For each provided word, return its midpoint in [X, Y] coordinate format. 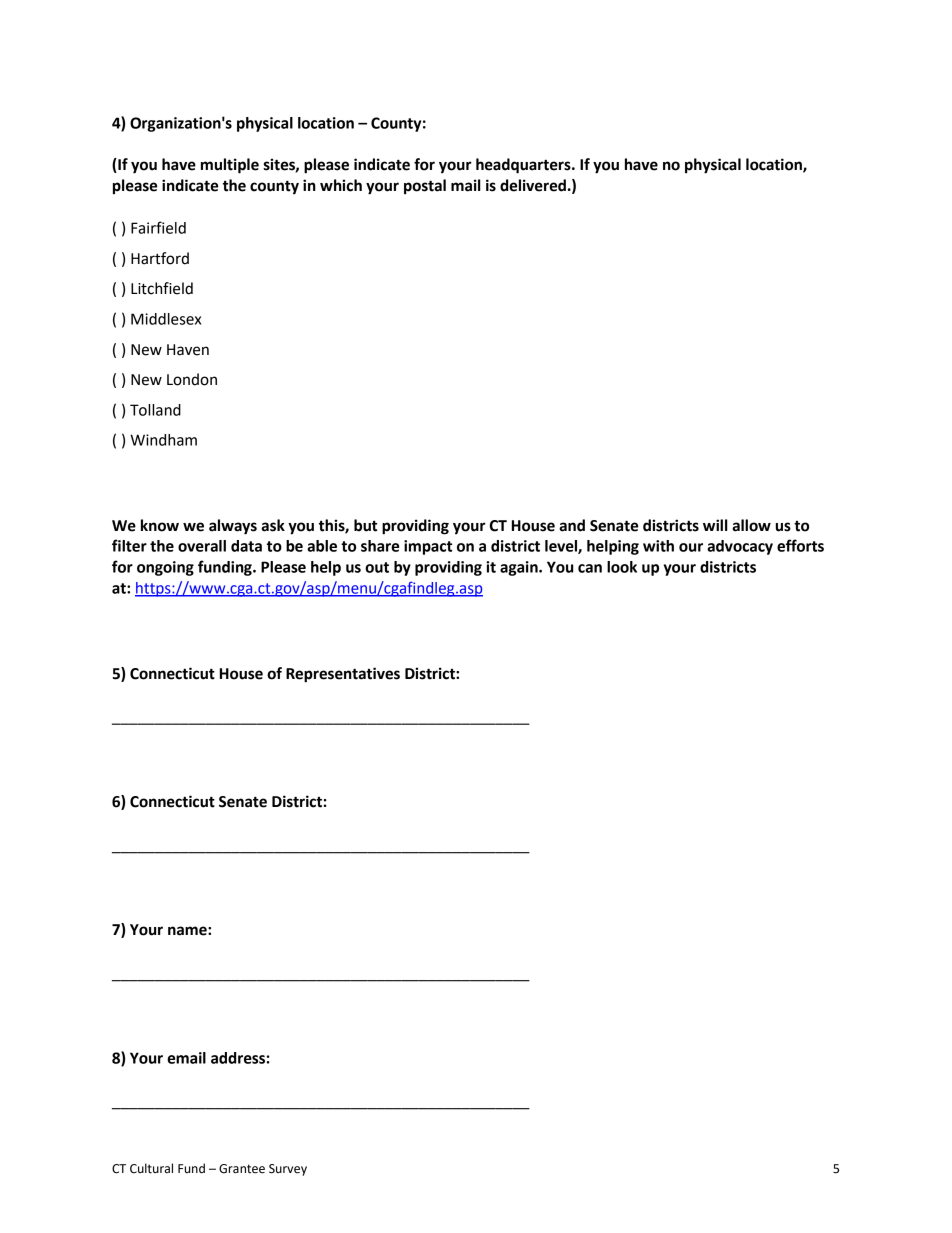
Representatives [343, 675]
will [715, 525]
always [233, 527]
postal [425, 187]
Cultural [151, 1168]
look [622, 567]
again [520, 568]
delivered [533, 185]
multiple [230, 166]
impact [428, 547]
